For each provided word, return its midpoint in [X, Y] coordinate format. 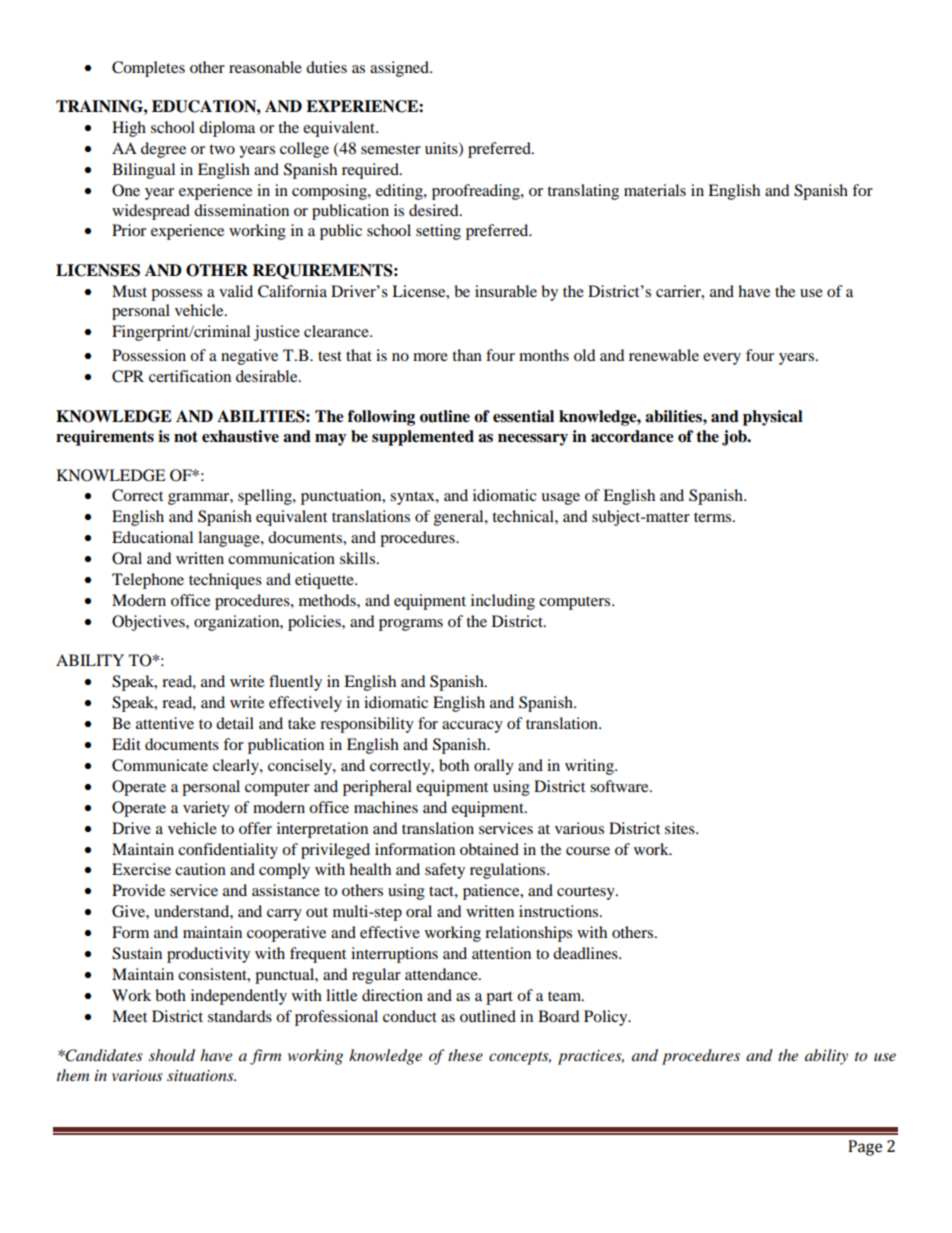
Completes [148, 69]
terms [714, 517]
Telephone [148, 581]
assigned [401, 69]
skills [357, 558]
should [172, 1055]
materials [655, 190]
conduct [410, 1016]
